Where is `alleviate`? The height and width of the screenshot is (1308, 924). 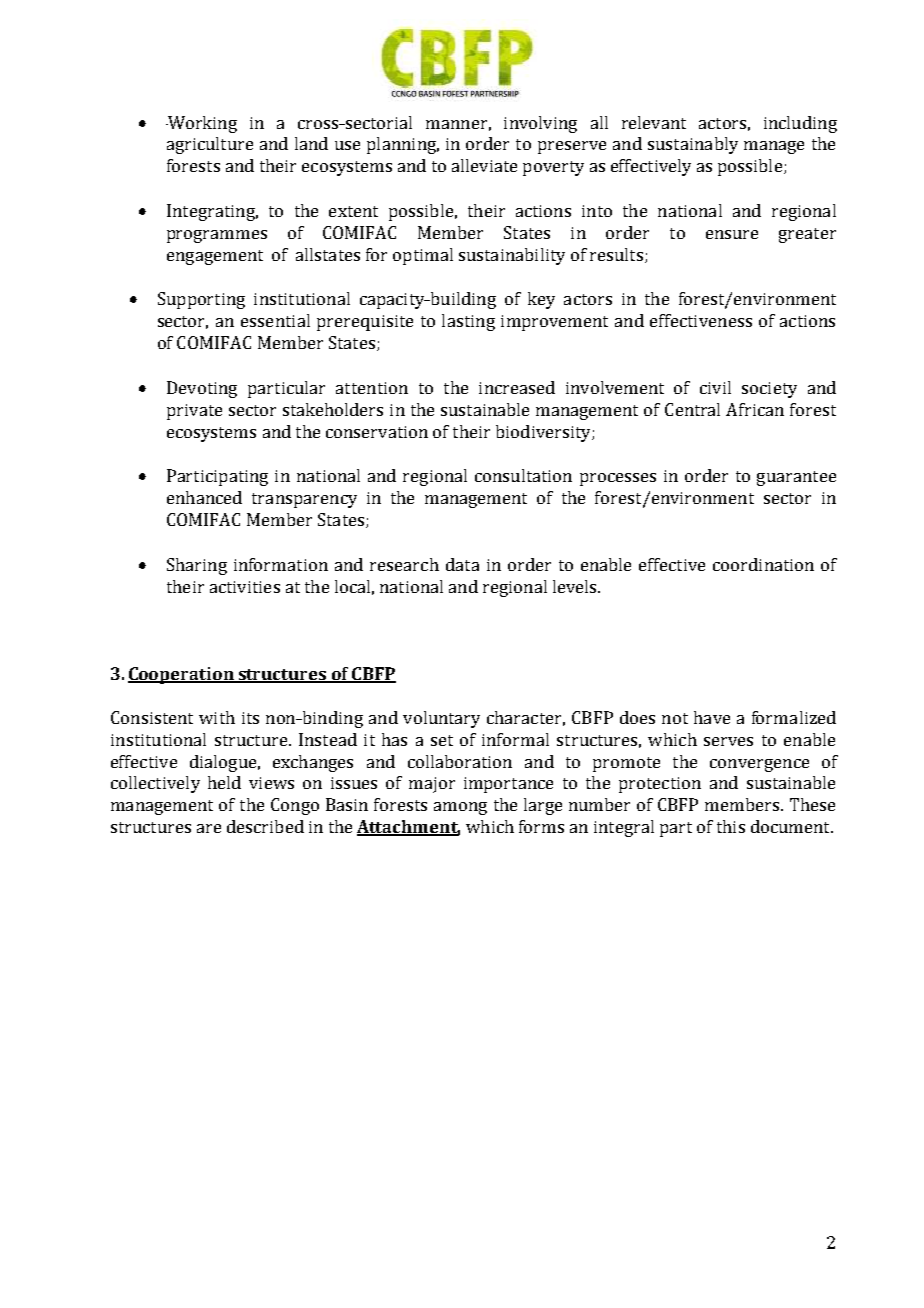
alleviate is located at coordinates (484, 165).
